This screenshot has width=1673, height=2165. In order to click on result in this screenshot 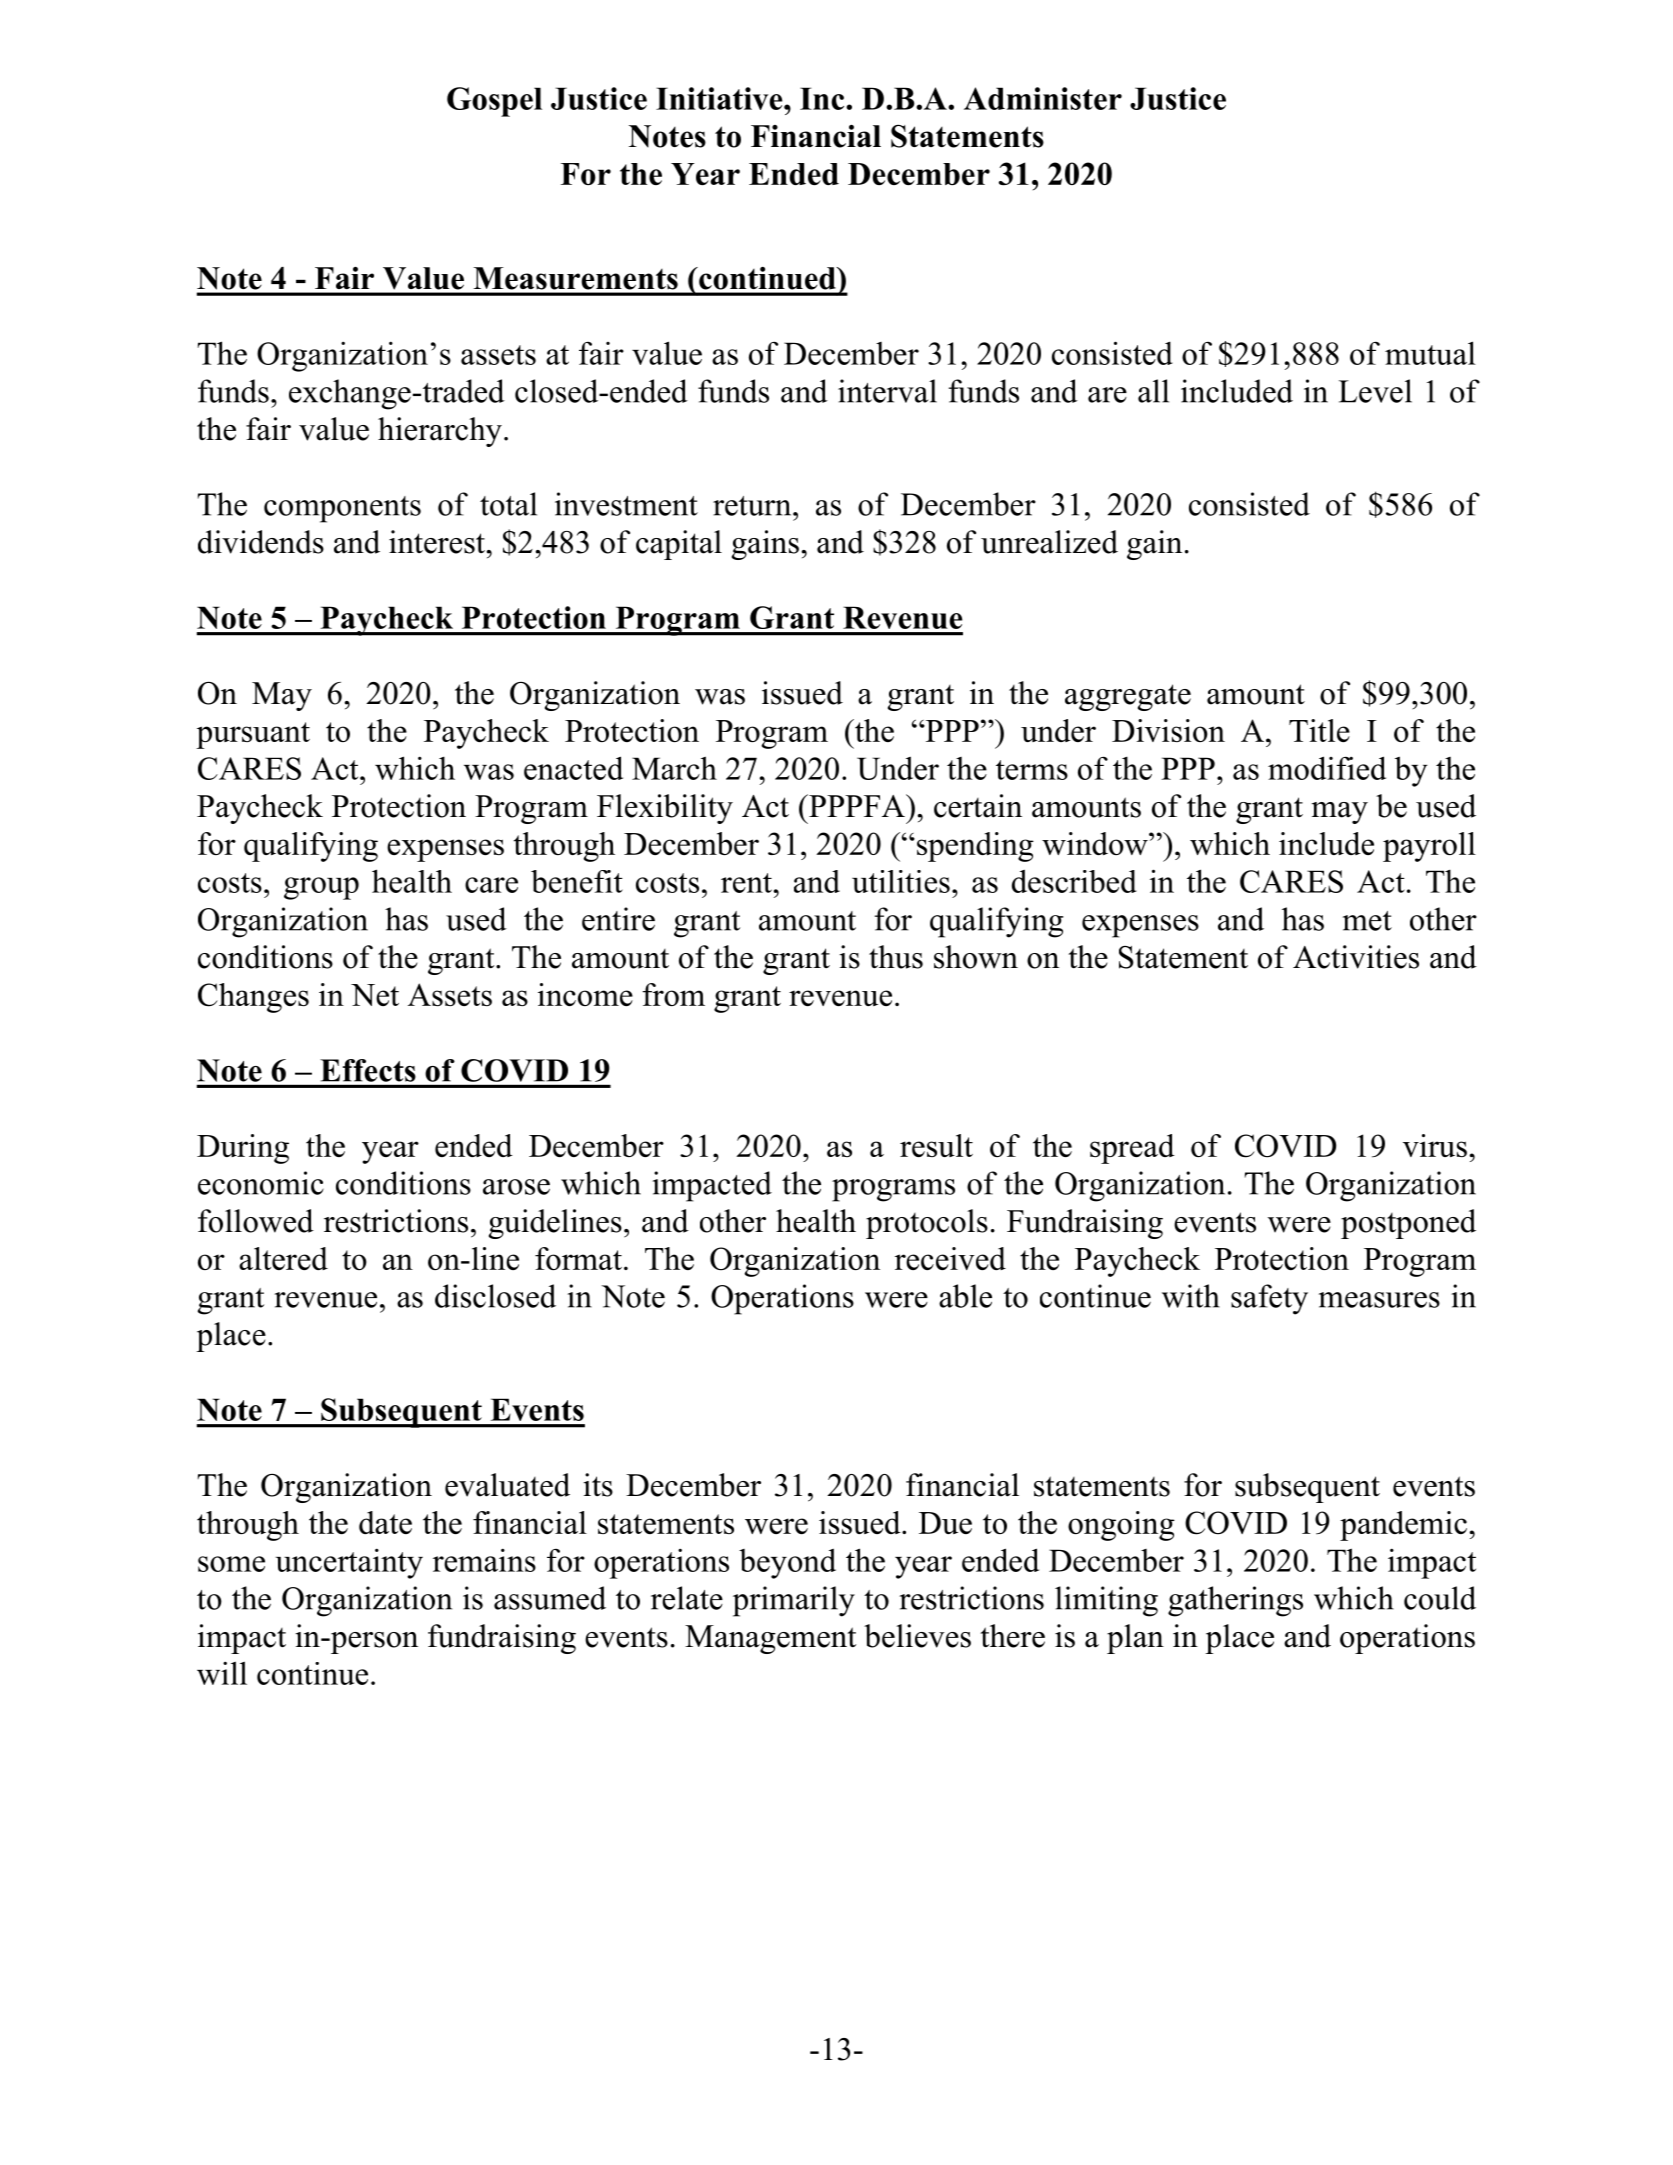, I will do `click(936, 1145)`.
